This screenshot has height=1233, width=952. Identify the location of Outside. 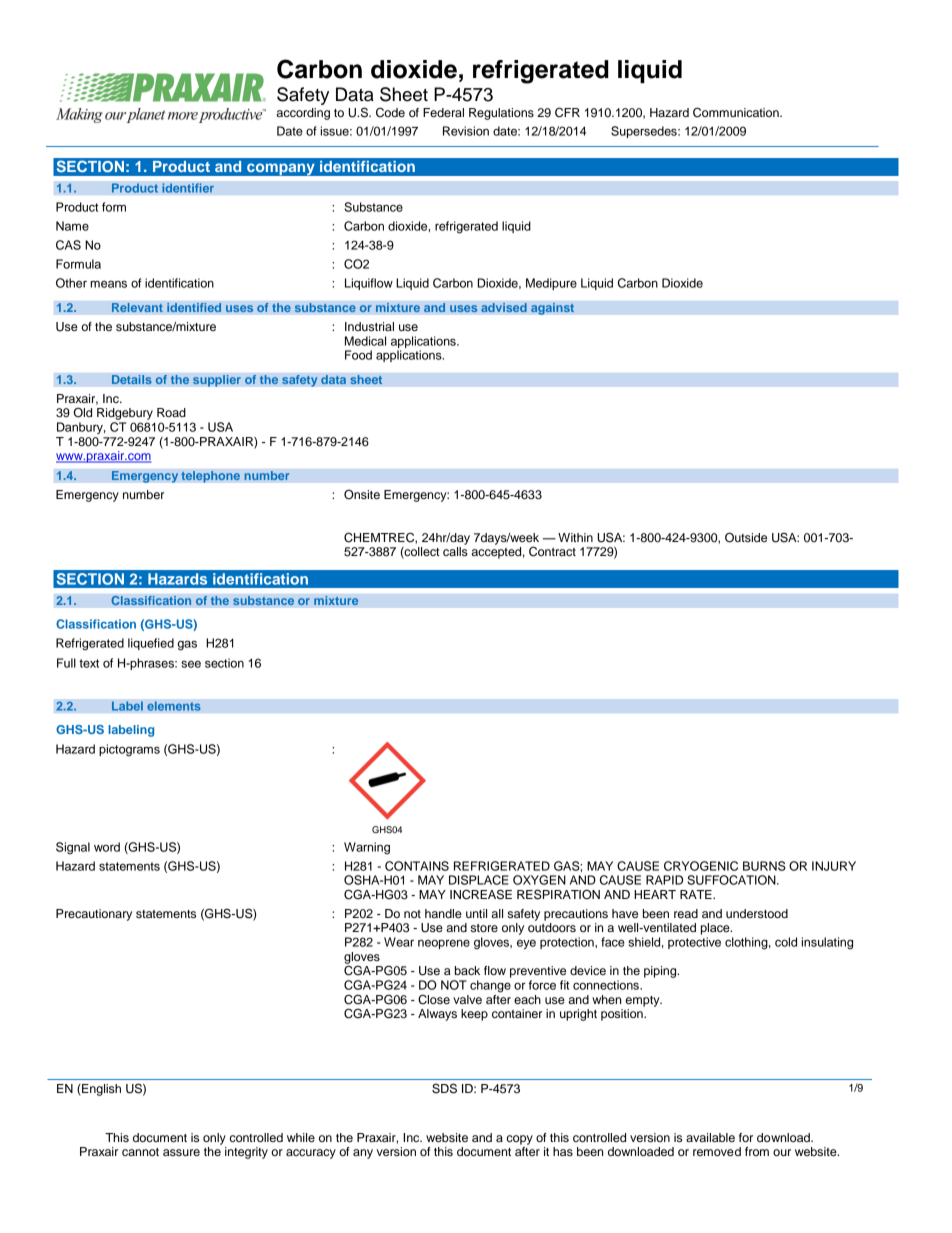
(746, 537).
